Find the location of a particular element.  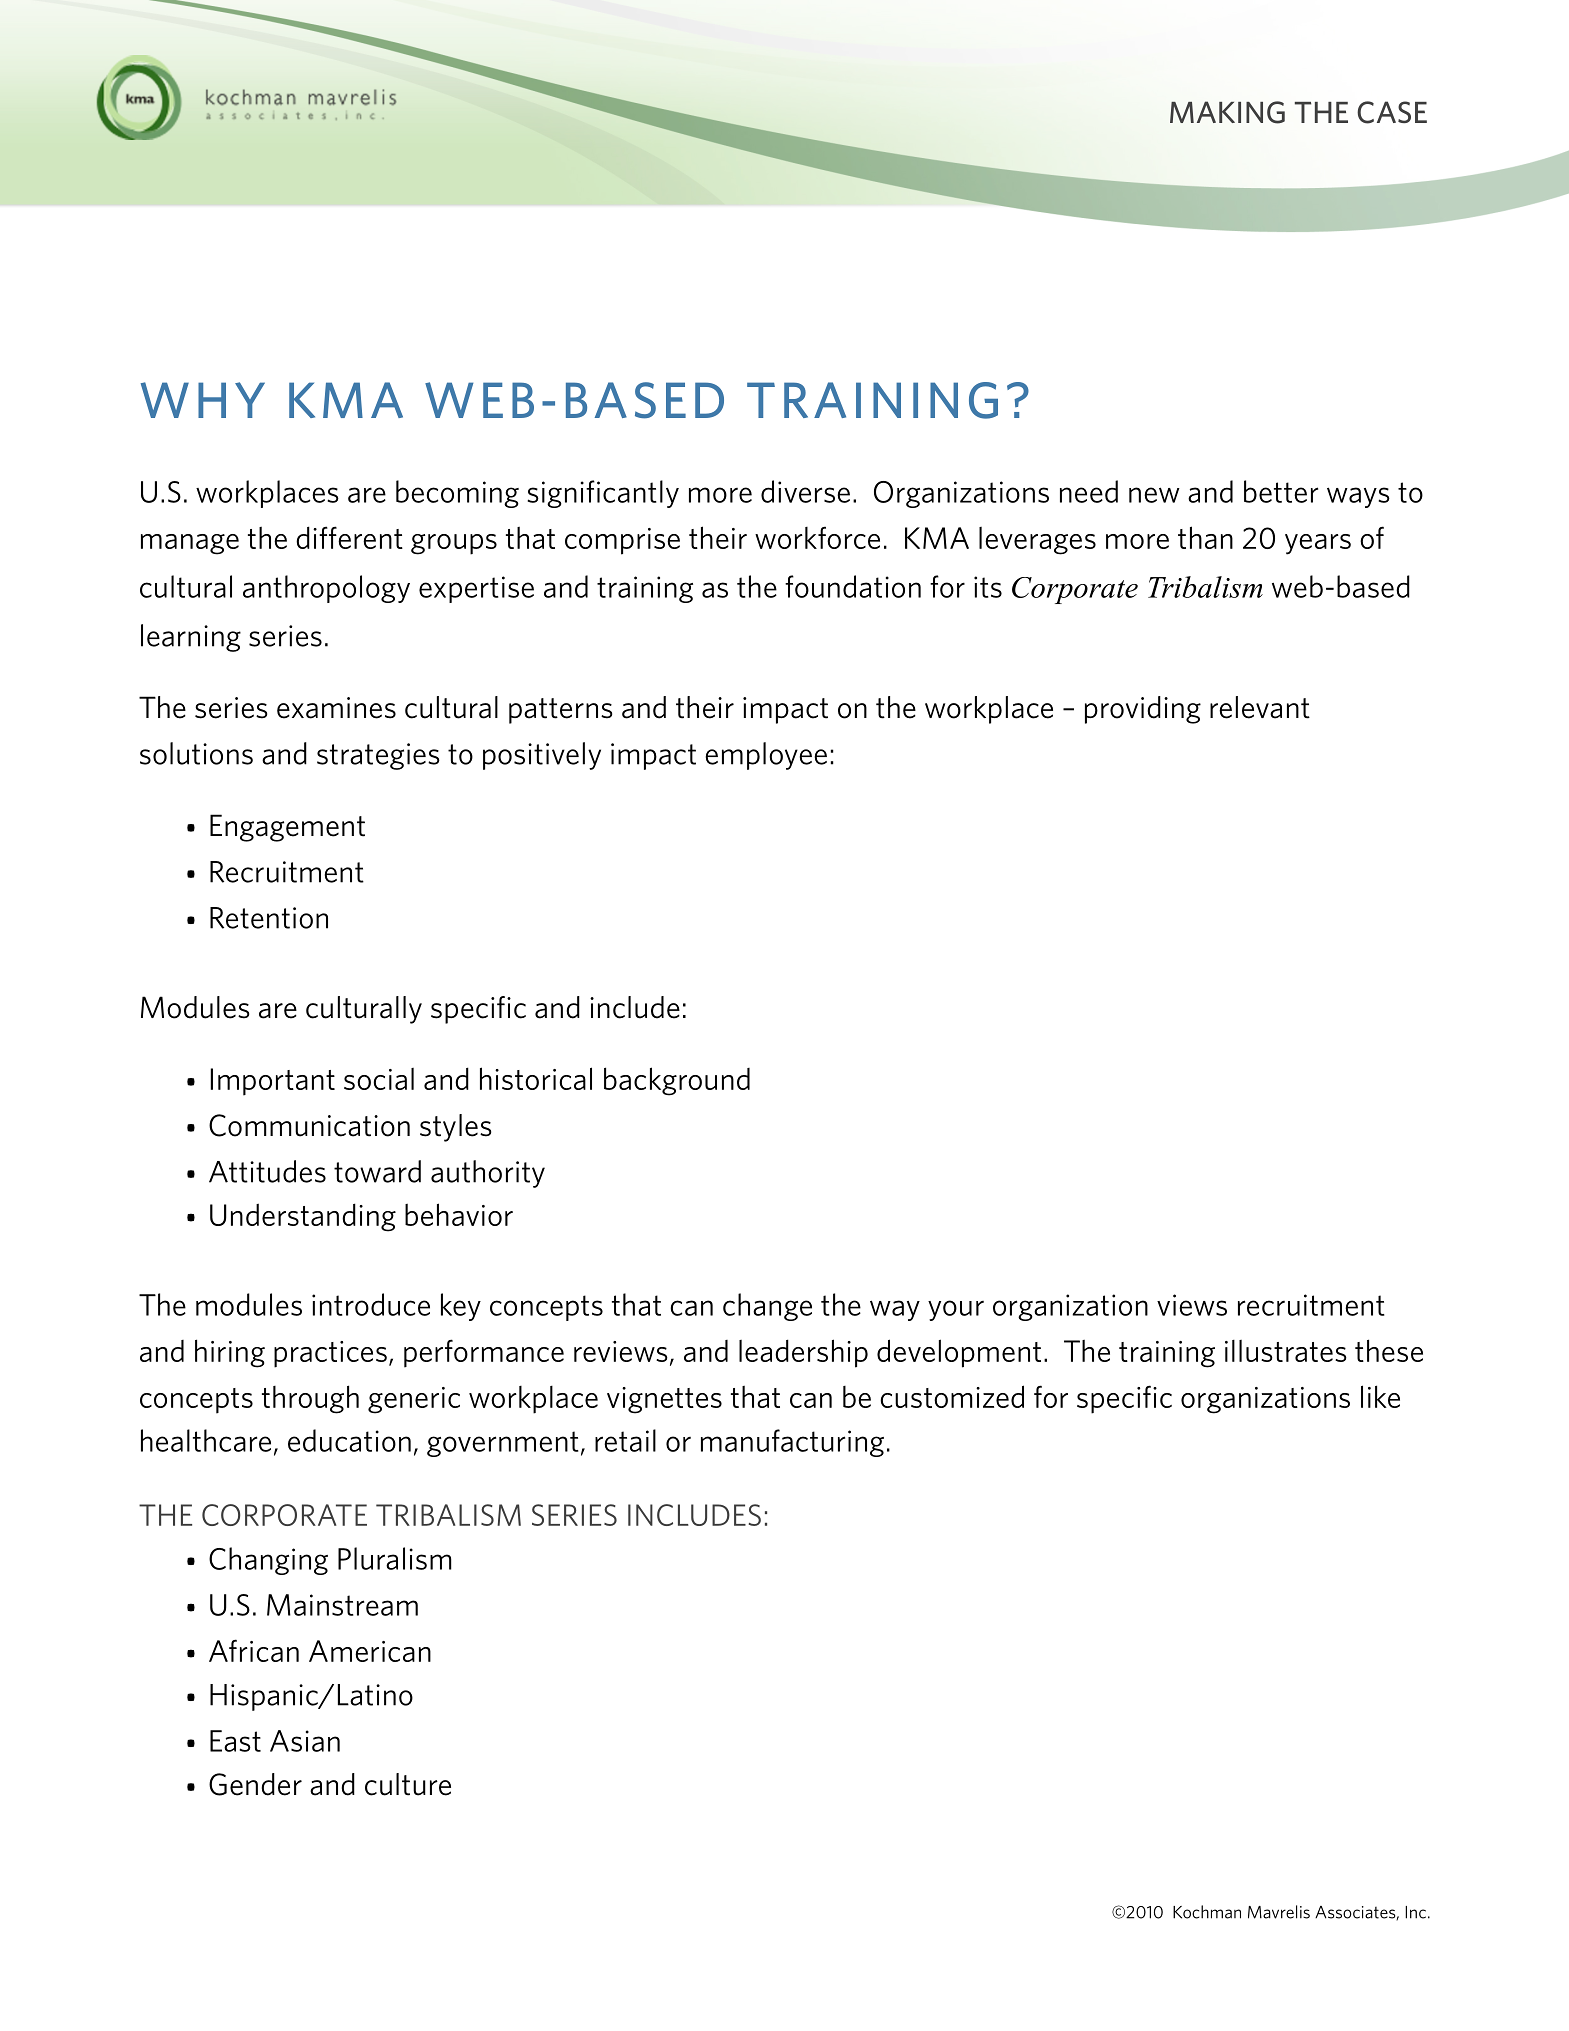

CASE is located at coordinates (1392, 112).
